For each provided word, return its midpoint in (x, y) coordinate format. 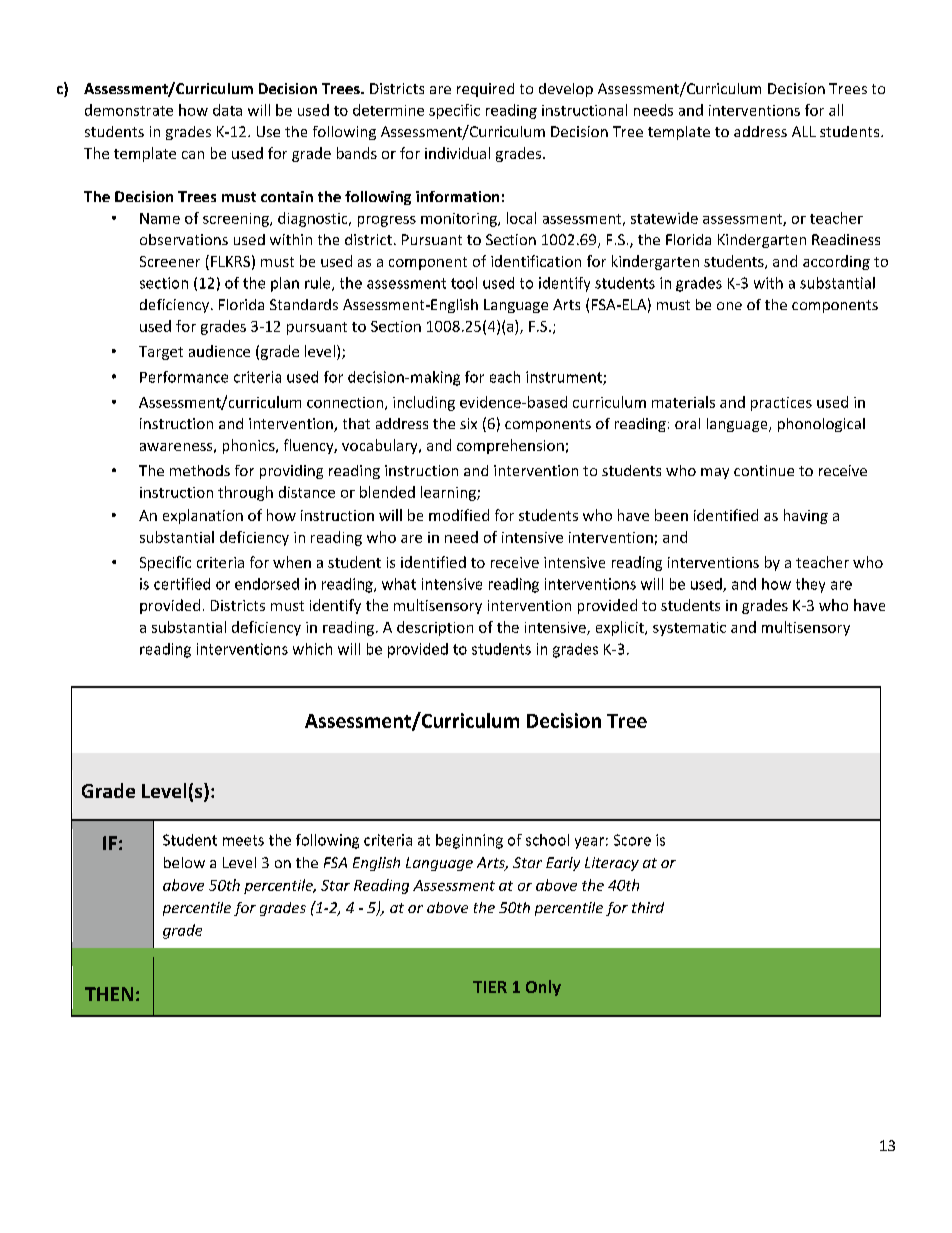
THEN (109, 994)
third (648, 907)
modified (459, 515)
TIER (490, 987)
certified (182, 584)
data (227, 110)
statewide (664, 218)
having (806, 516)
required (485, 90)
